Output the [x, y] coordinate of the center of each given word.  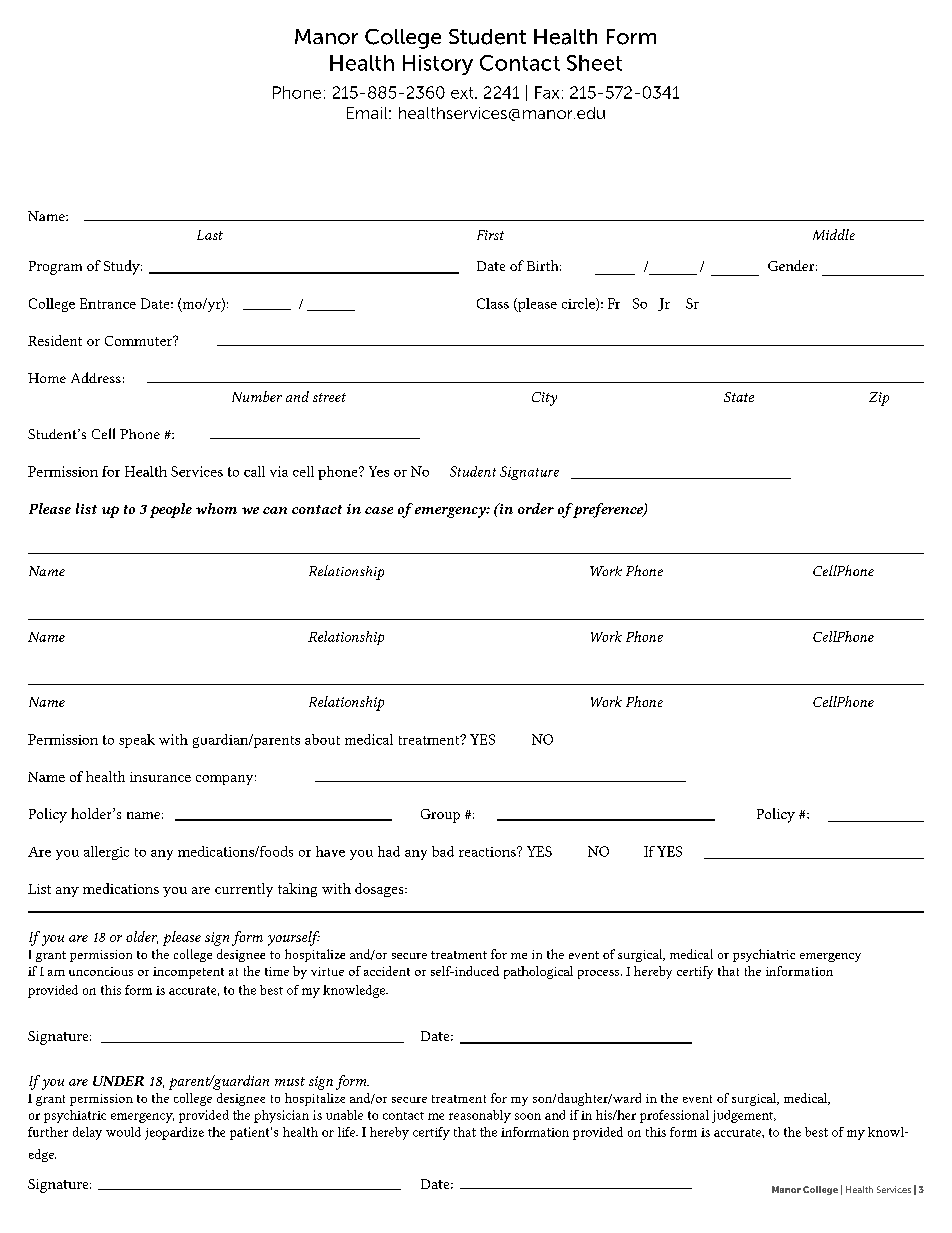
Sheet [594, 63]
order [536, 508]
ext [463, 93]
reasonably [480, 1116]
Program [55, 268]
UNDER [118, 1081]
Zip [879, 399]
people [171, 510]
